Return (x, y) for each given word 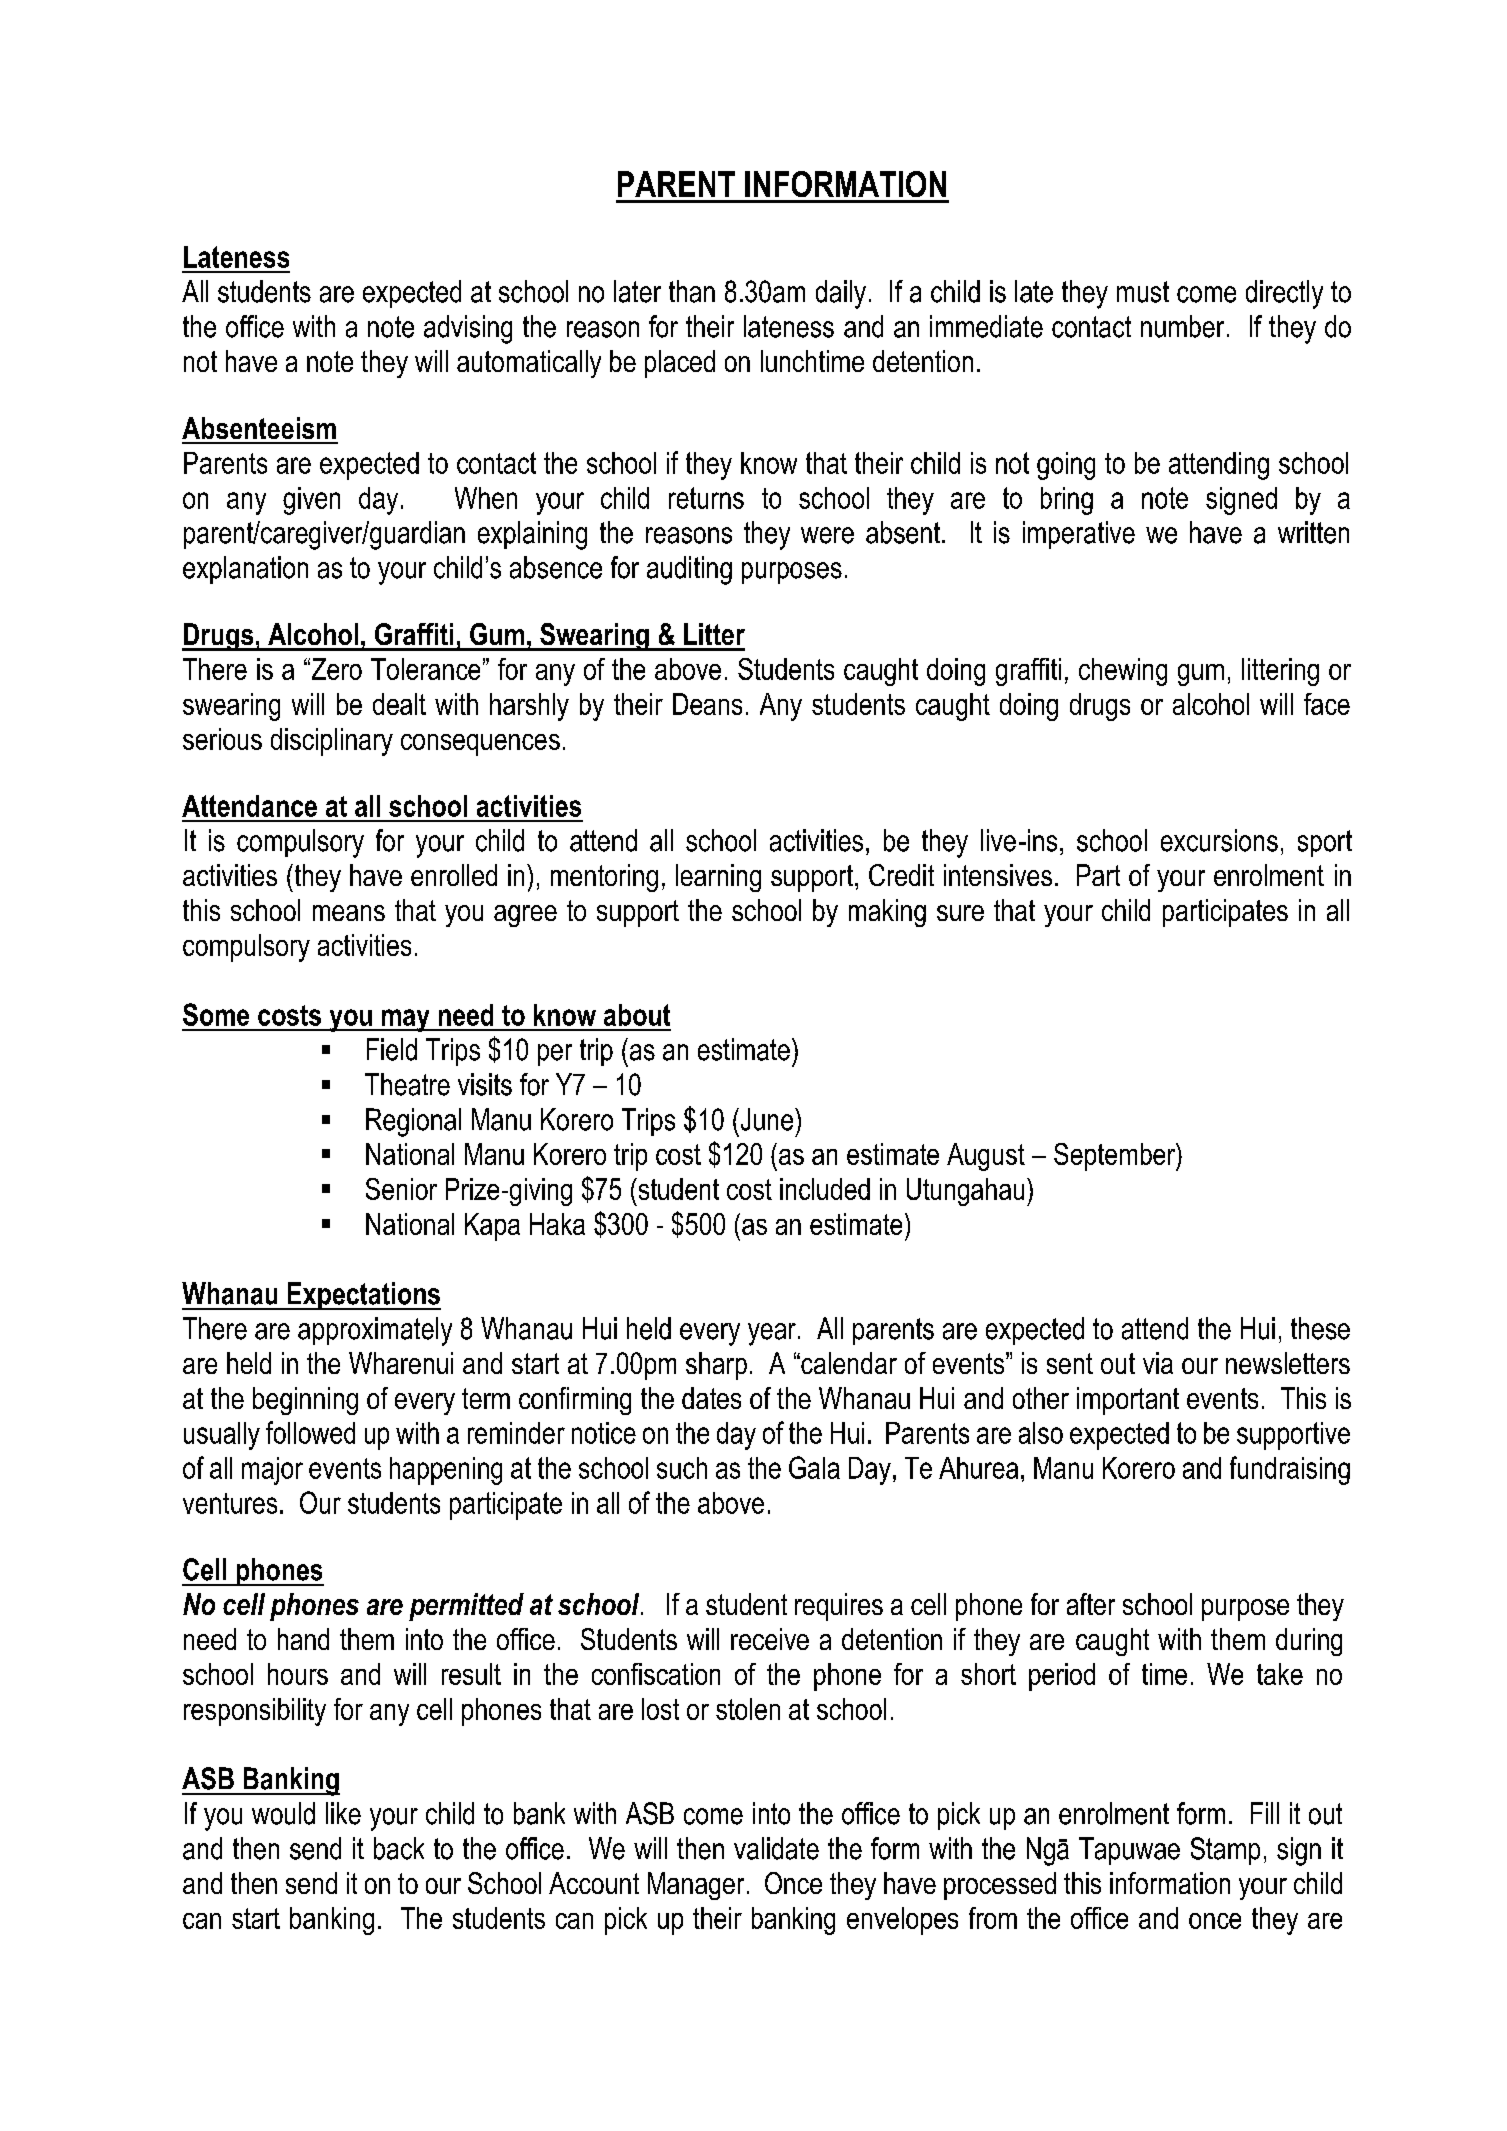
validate (776, 1848)
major (272, 1471)
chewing (1123, 672)
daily (841, 294)
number (1182, 326)
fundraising (1290, 1470)
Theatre (407, 1084)
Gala (814, 1467)
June (767, 1119)
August (986, 1157)
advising (468, 329)
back (399, 1848)
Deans (707, 704)
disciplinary (332, 742)
